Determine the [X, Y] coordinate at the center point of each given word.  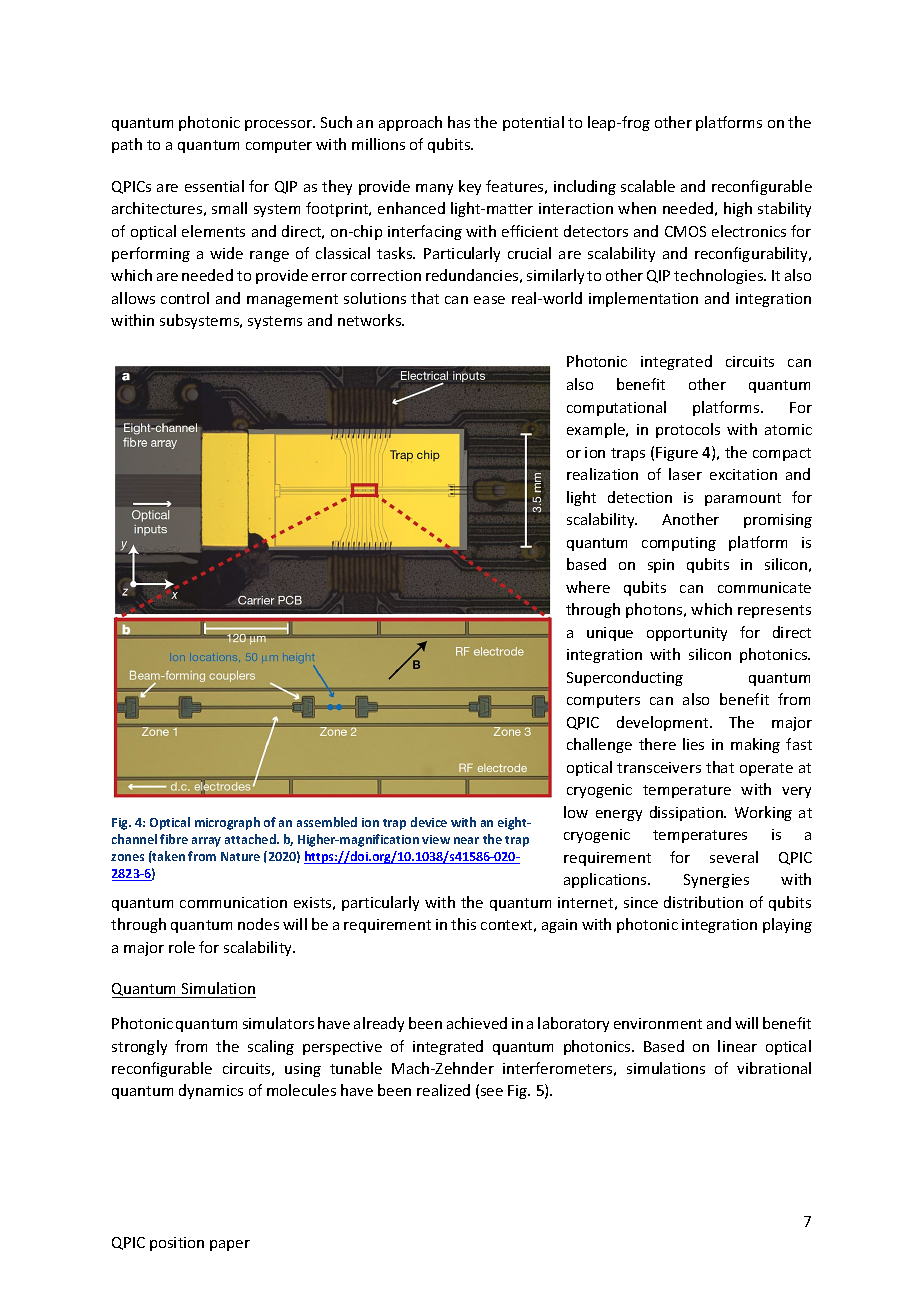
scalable [648, 186]
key [470, 187]
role [182, 947]
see [492, 1092]
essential [214, 186]
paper [230, 1245]
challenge [599, 745]
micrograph [227, 823]
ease [489, 300]
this [463, 924]
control [185, 298]
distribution [703, 902]
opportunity [687, 634]
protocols [688, 430]
